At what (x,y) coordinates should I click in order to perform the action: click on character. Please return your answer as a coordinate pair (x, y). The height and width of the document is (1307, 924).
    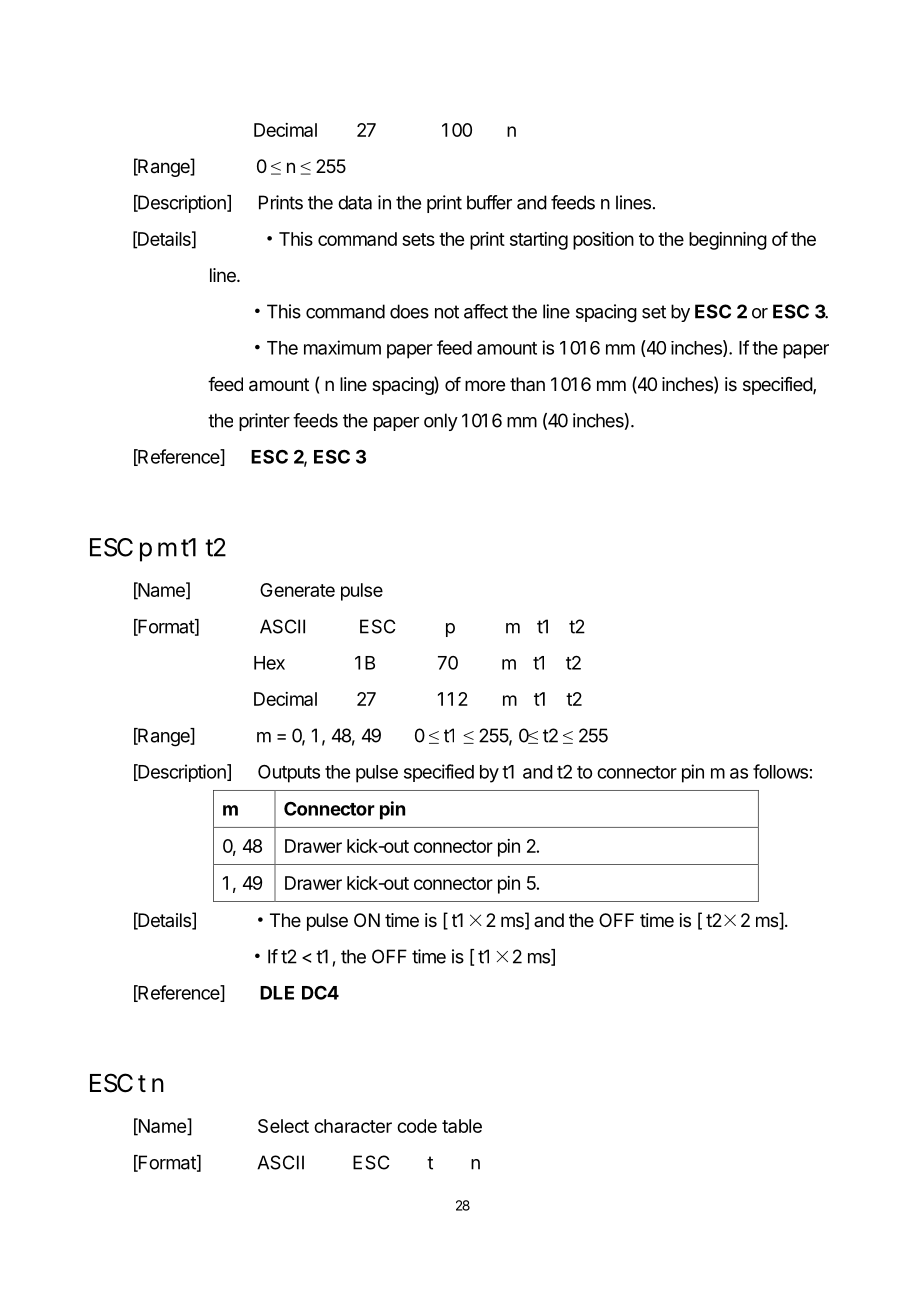
    Looking at the image, I should click on (353, 1126).
